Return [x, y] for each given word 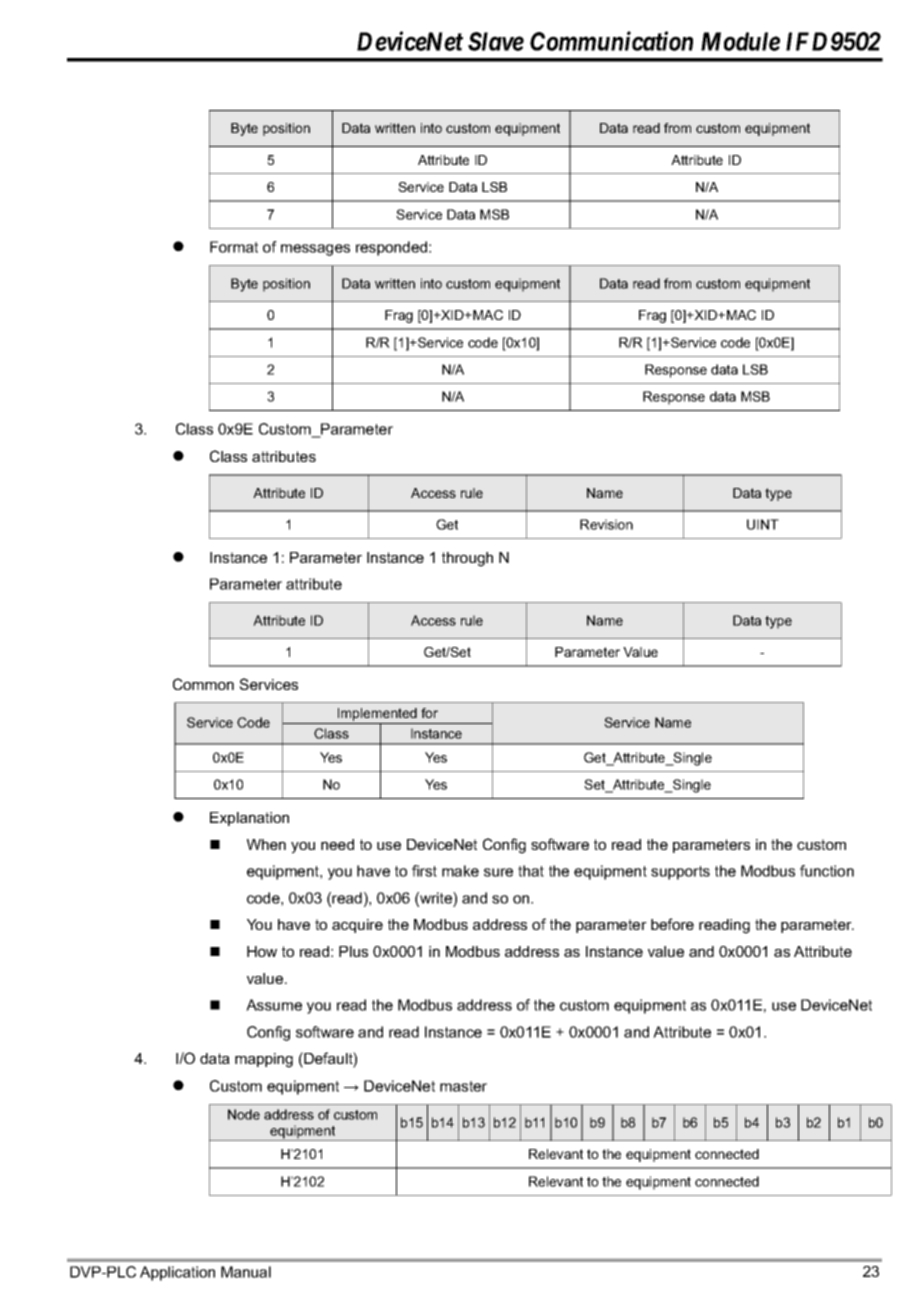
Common [203, 684]
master [463, 1086]
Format [234, 247]
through [467, 559]
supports [680, 873]
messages [315, 250]
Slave [496, 41]
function [827, 871]
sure [498, 872]
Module [740, 41]
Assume [274, 1005]
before [672, 924]
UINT [763, 524]
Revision [606, 524]
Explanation [249, 819]
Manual [246, 1272]
